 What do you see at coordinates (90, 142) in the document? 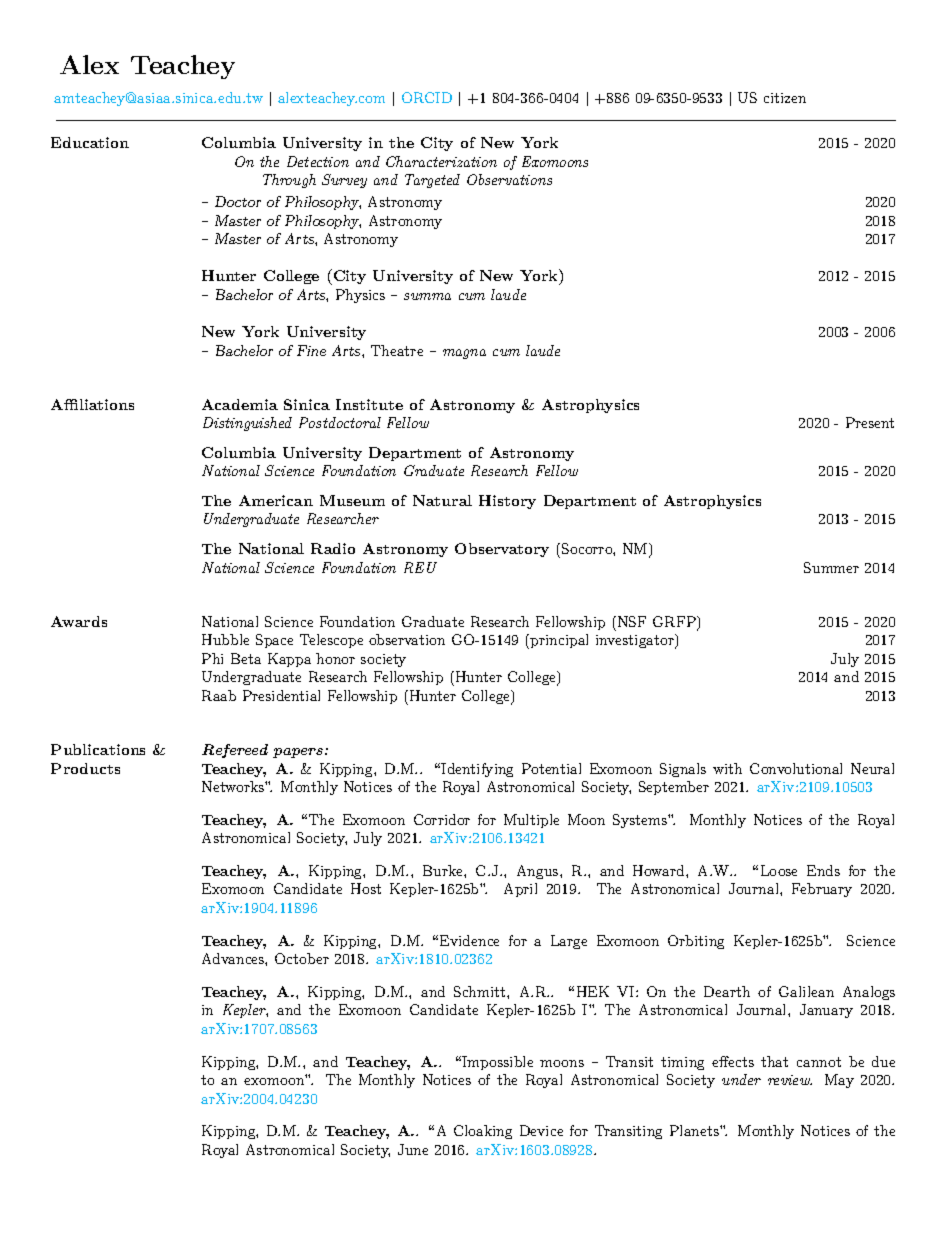
I see `Education` at bounding box center [90, 142].
